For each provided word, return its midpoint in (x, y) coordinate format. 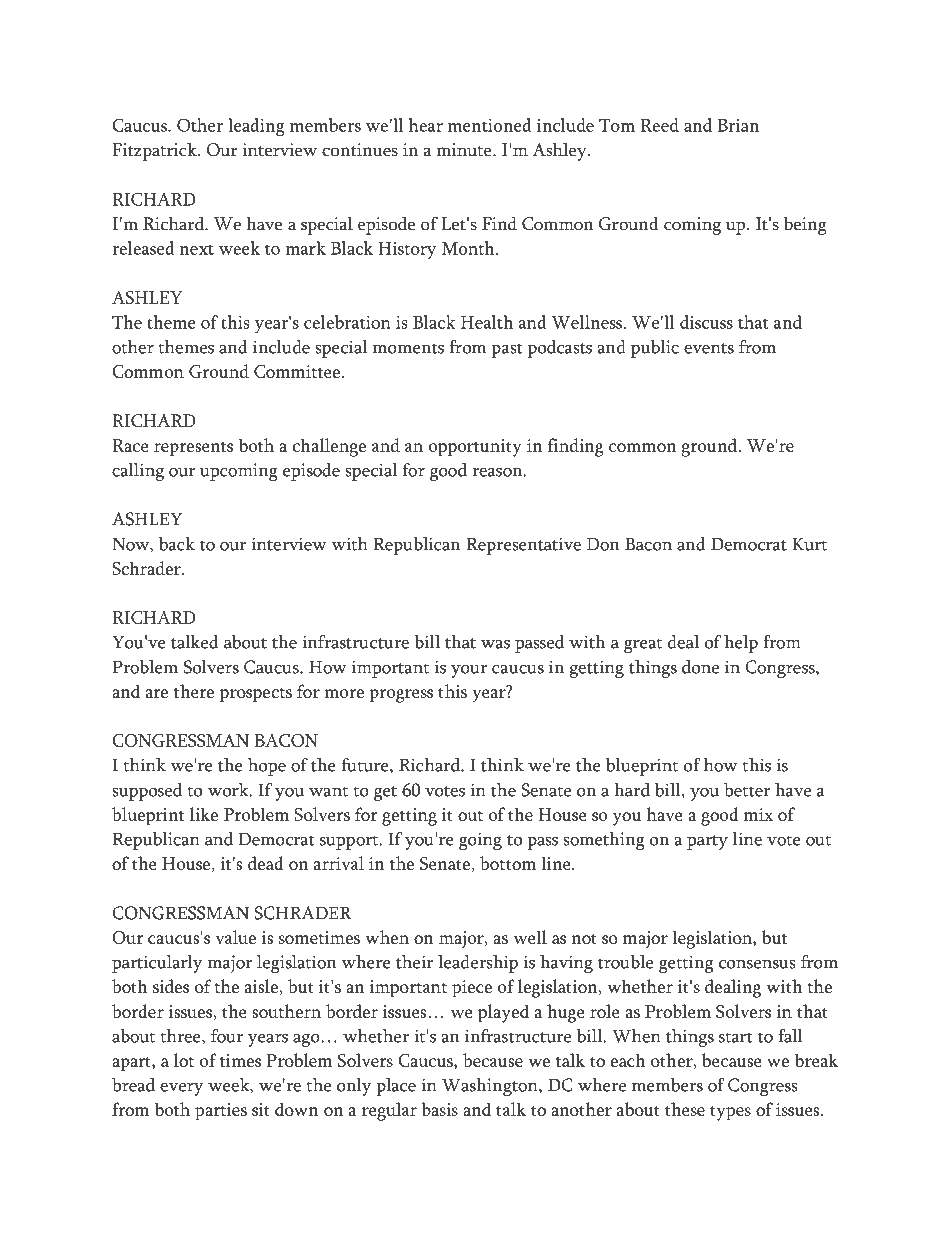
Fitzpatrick (155, 152)
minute (465, 150)
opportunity (475, 448)
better (747, 790)
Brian (738, 125)
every (182, 1089)
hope (267, 767)
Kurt (809, 544)
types (730, 1113)
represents (193, 449)
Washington (491, 1087)
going (480, 841)
